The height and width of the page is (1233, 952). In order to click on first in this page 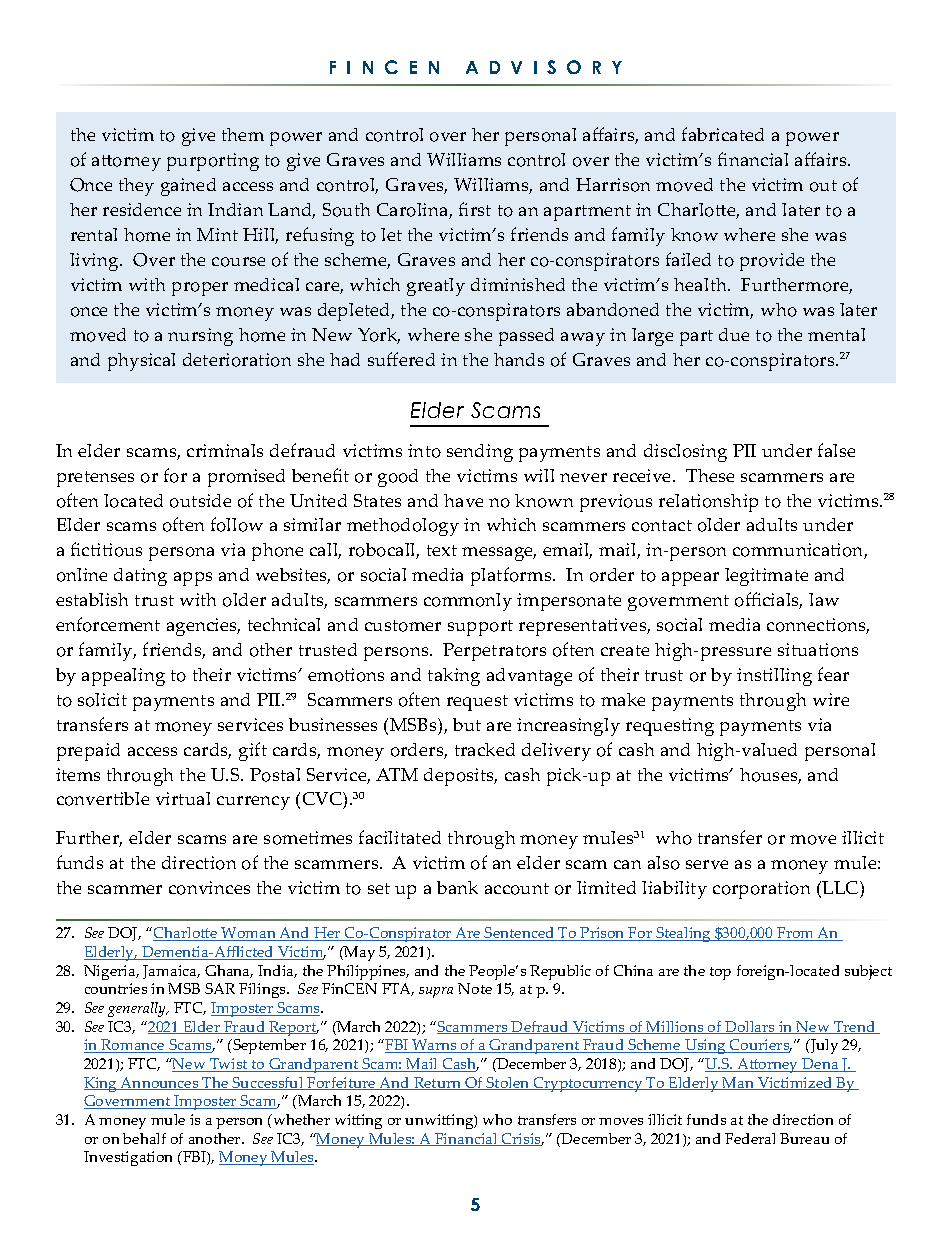, I will do `click(475, 209)`.
